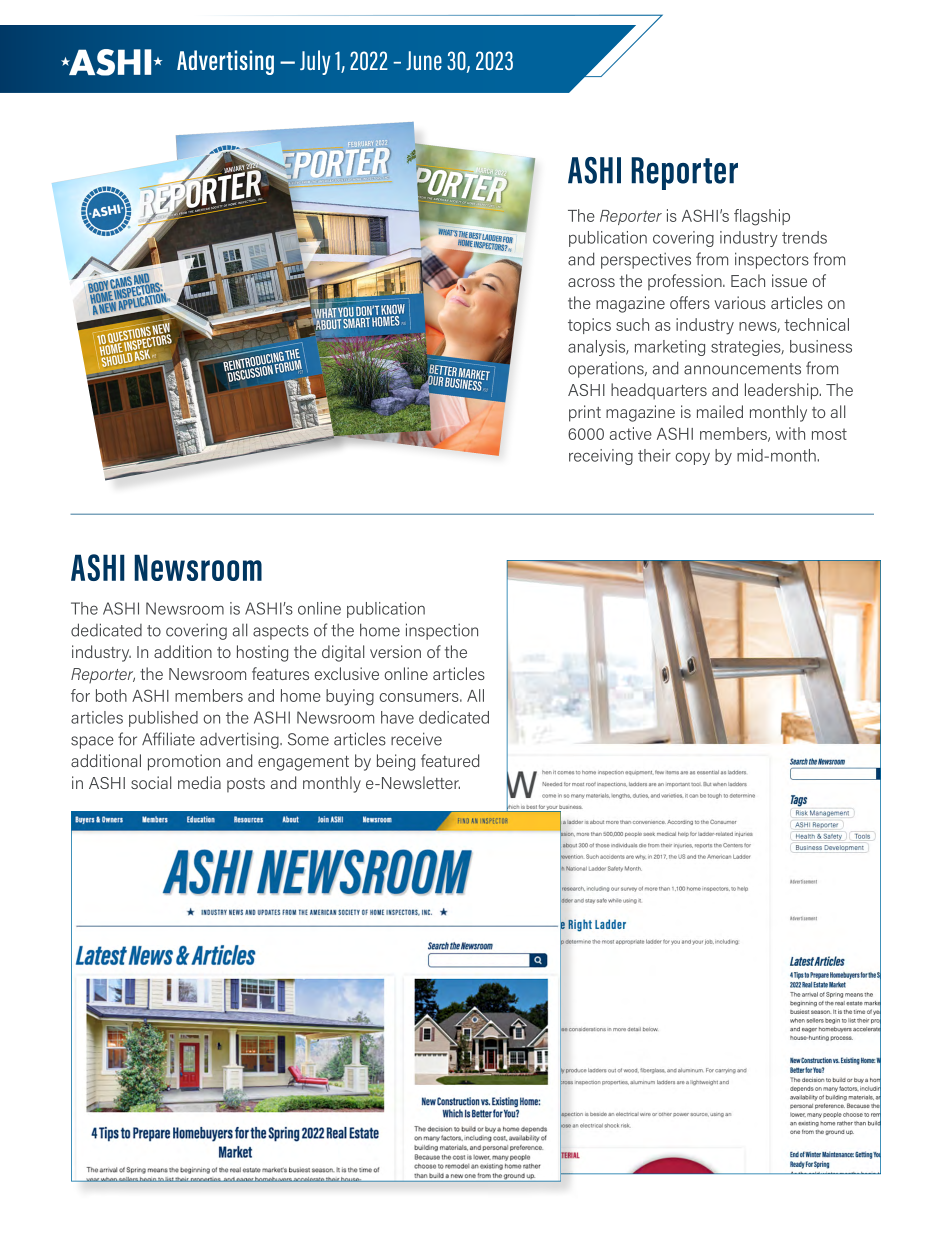 This page has width=952, height=1233. Describe the element at coordinates (315, 62) in the page. I see `July` at that location.
